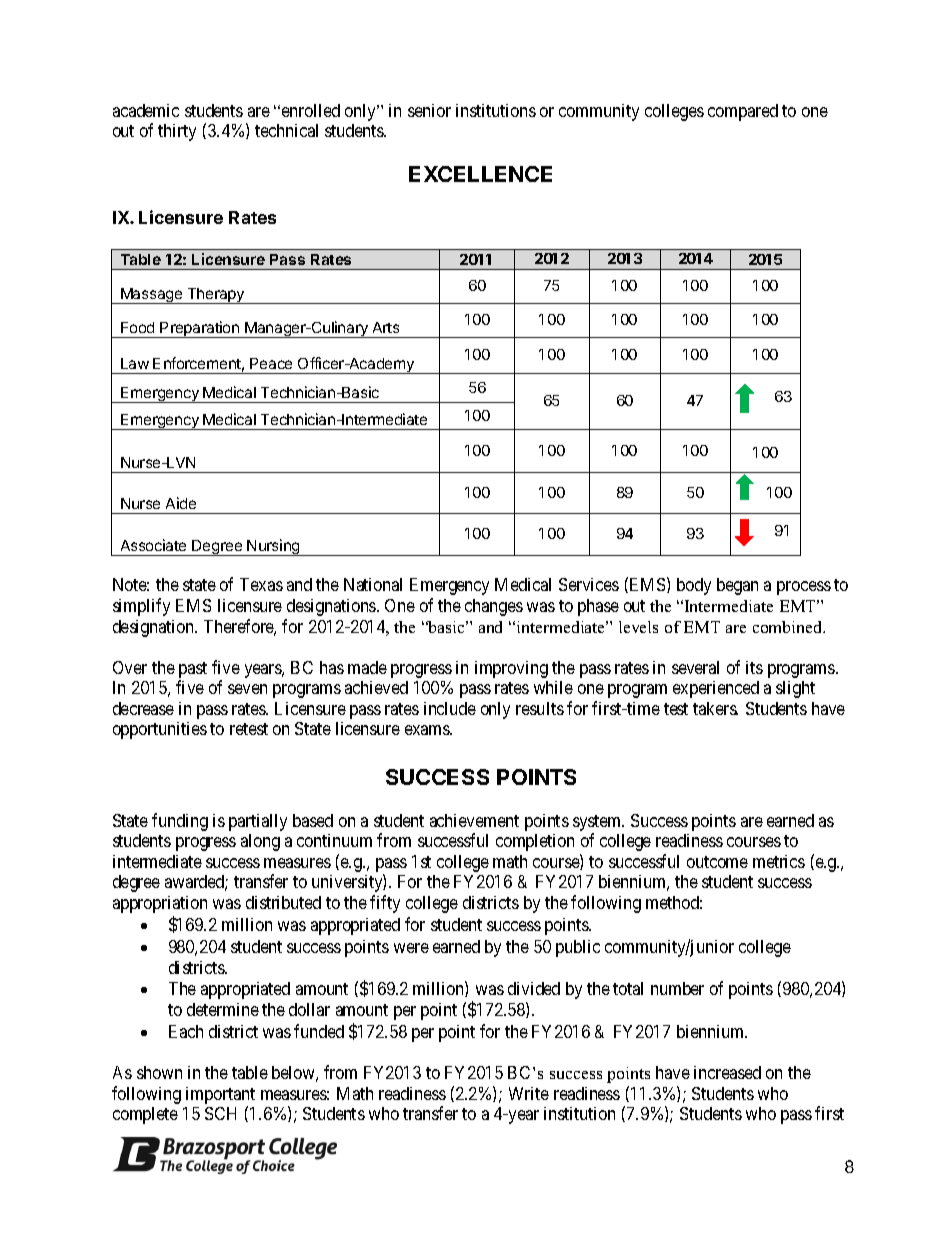  What do you see at coordinates (261, 584) in the screenshot?
I see `Texas` at bounding box center [261, 584].
